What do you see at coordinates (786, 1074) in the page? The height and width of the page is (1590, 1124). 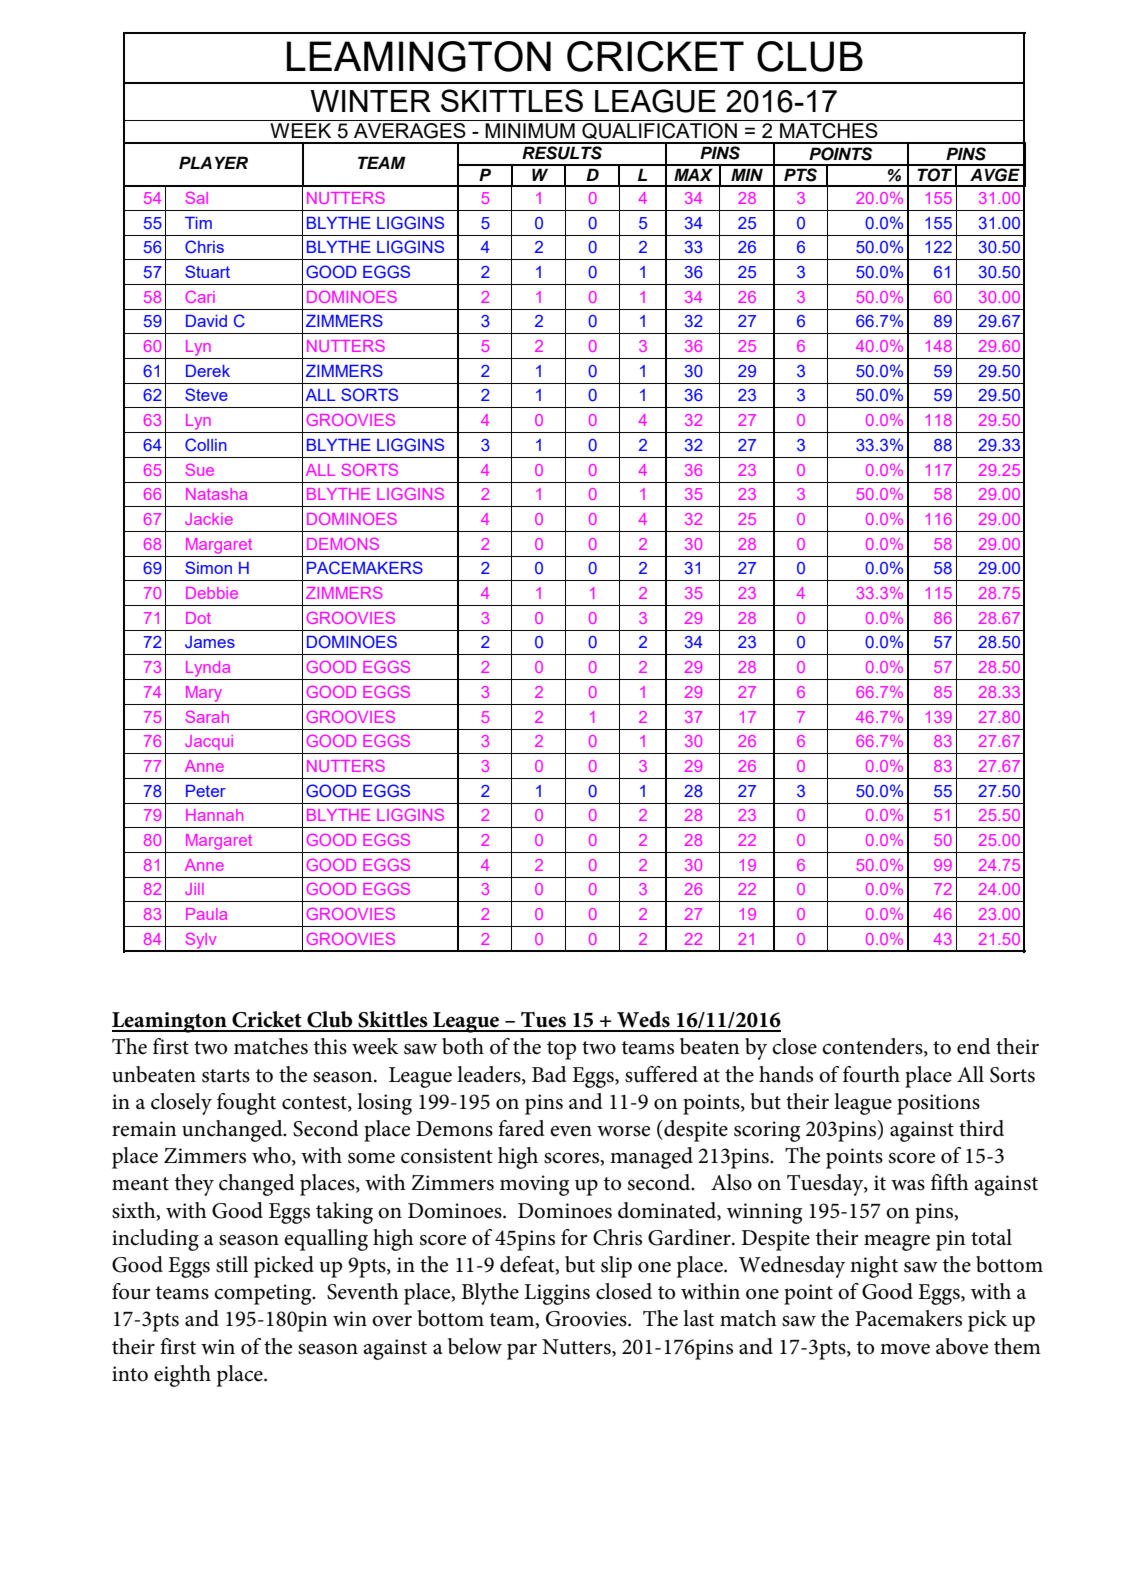 I see `hands` at bounding box center [786, 1074].
